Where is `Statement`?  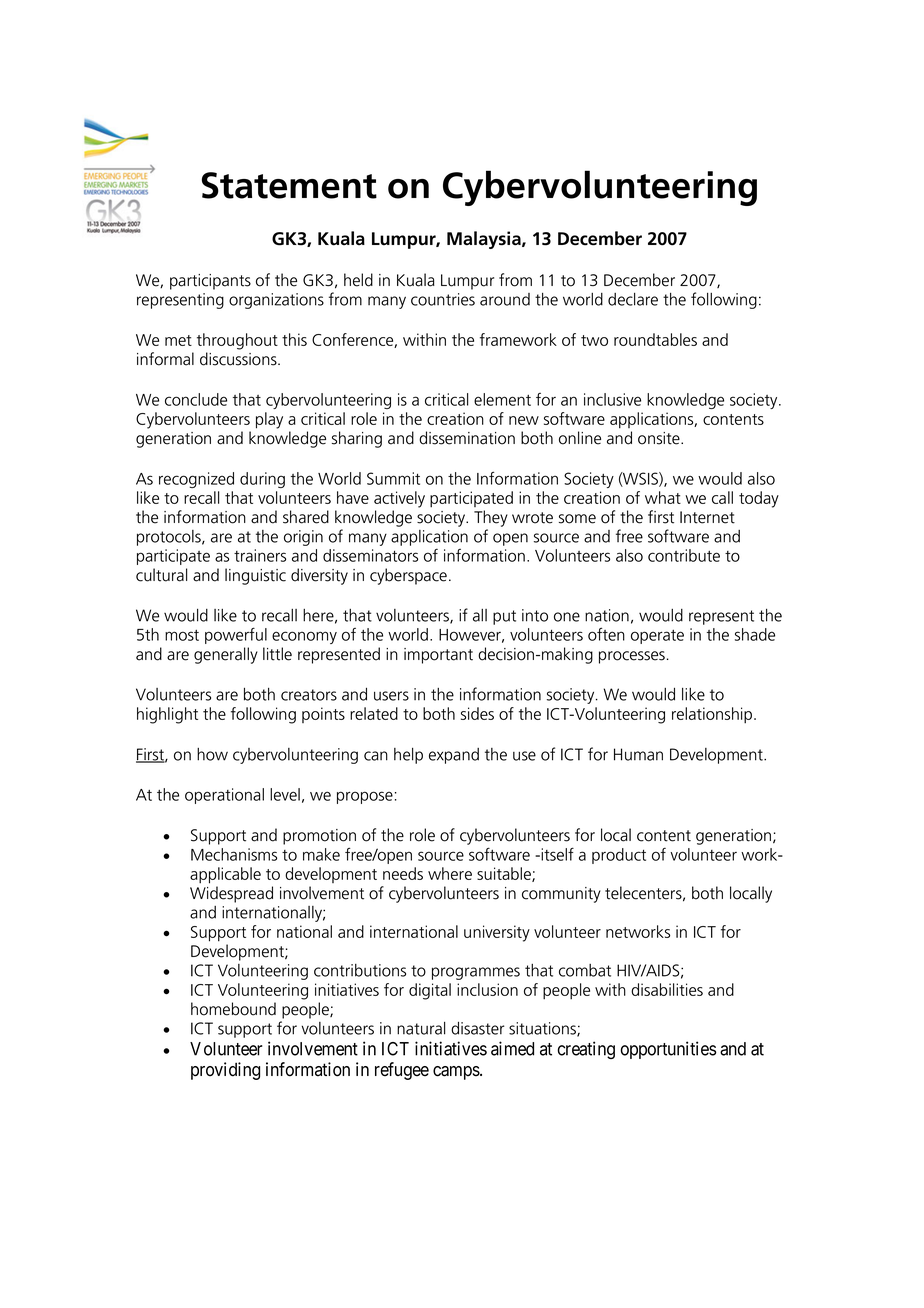 Statement is located at coordinates (289, 185).
